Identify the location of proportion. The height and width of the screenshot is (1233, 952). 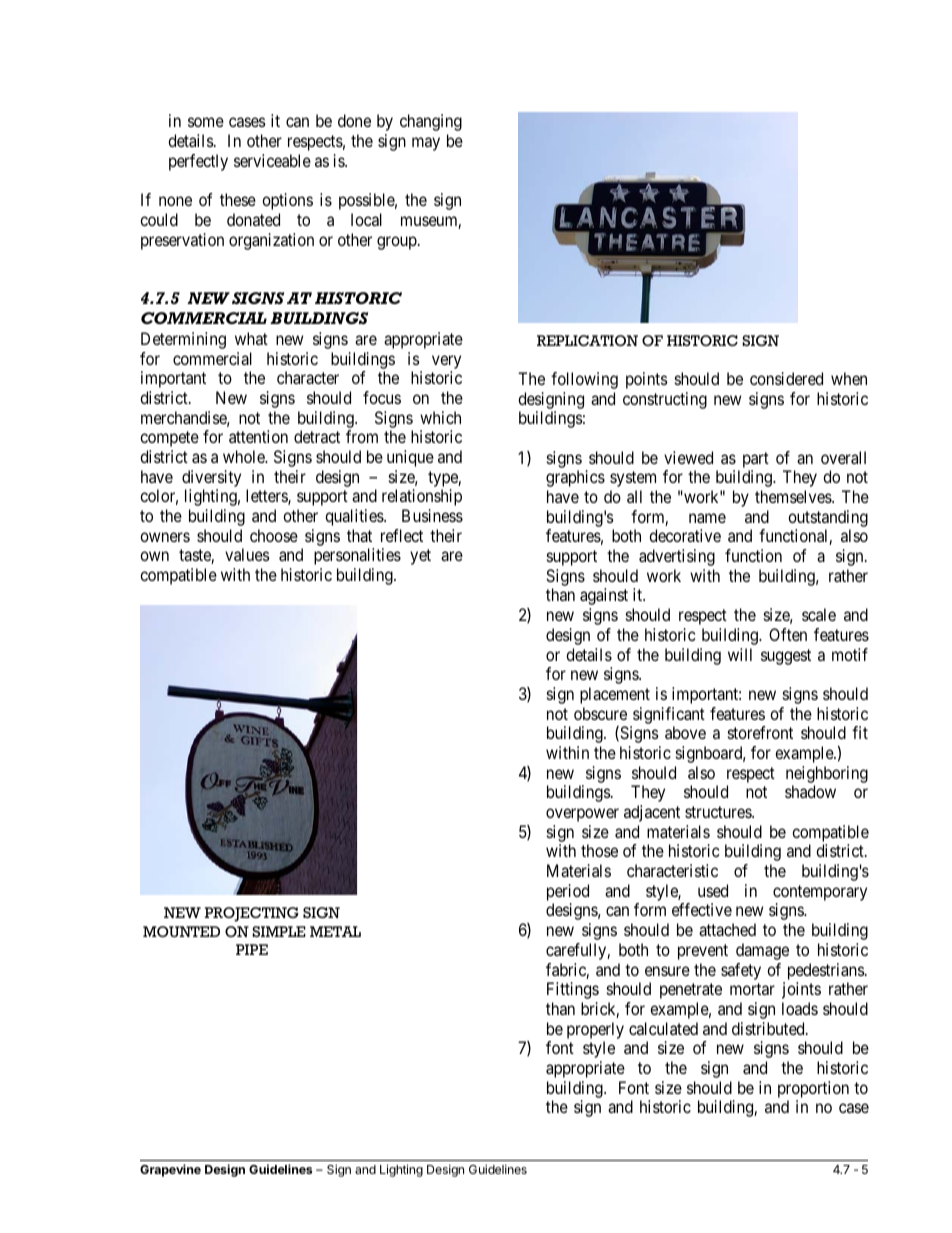
(813, 1089).
